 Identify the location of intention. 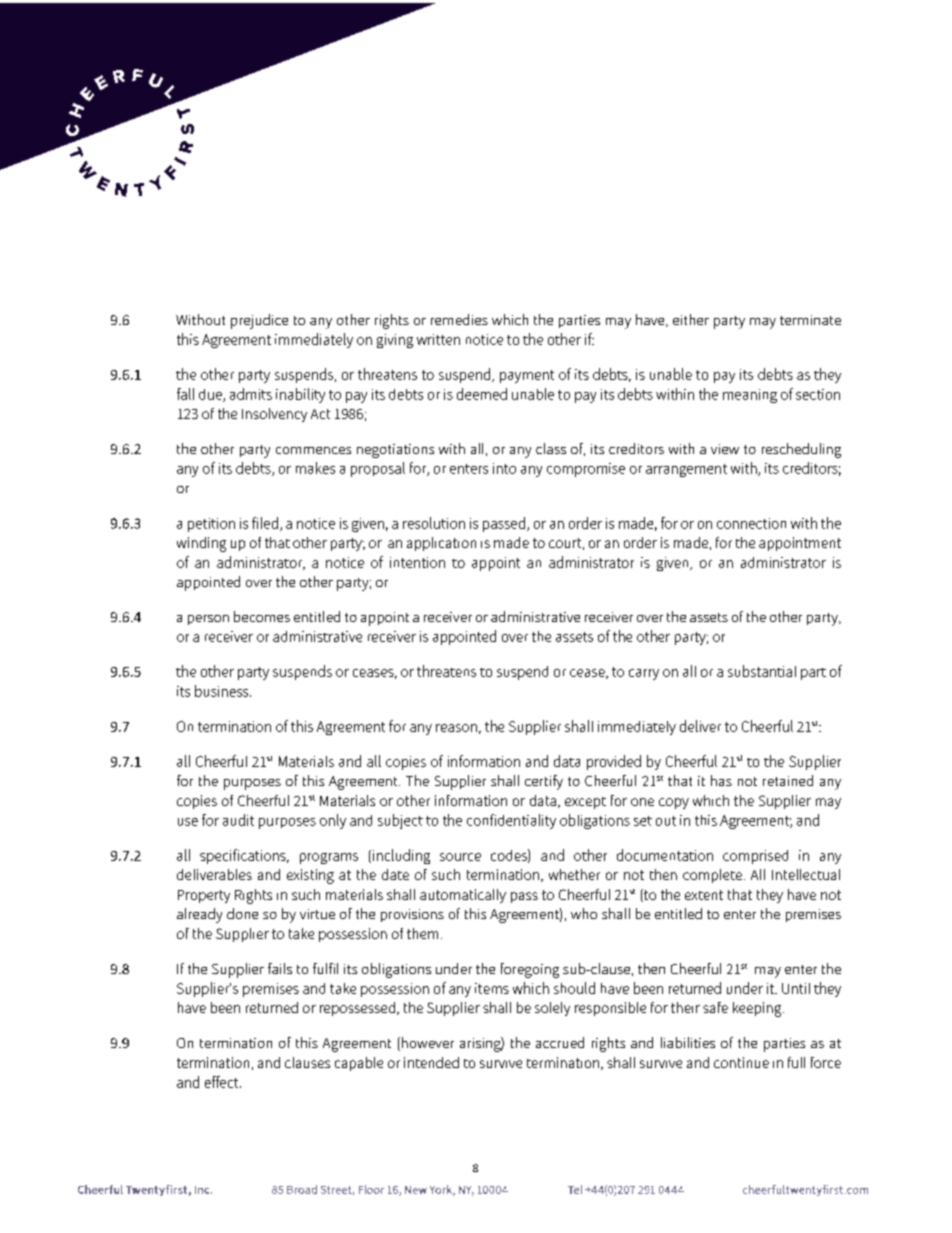
(417, 562).
